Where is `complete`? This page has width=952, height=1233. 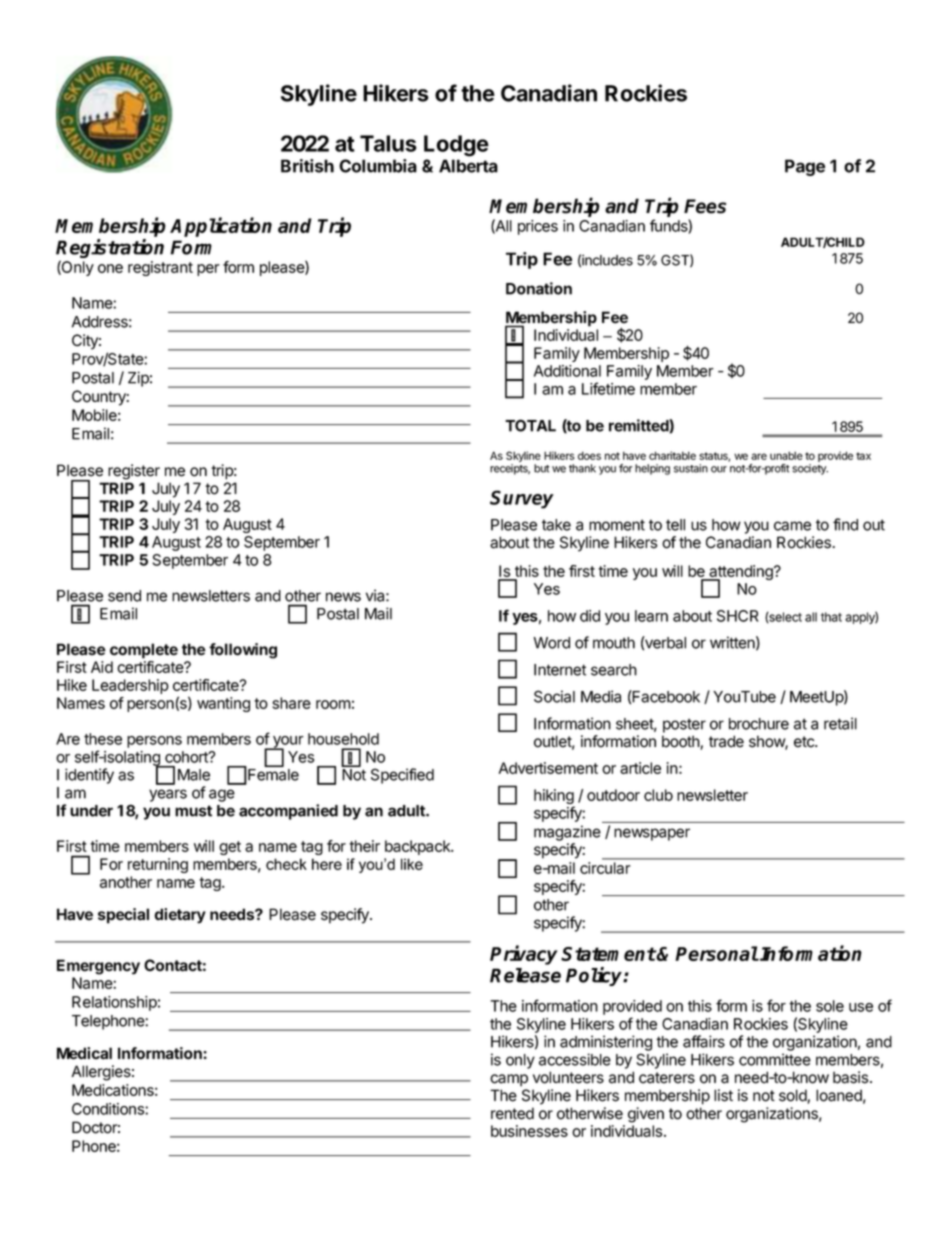
complete is located at coordinates (144, 651).
